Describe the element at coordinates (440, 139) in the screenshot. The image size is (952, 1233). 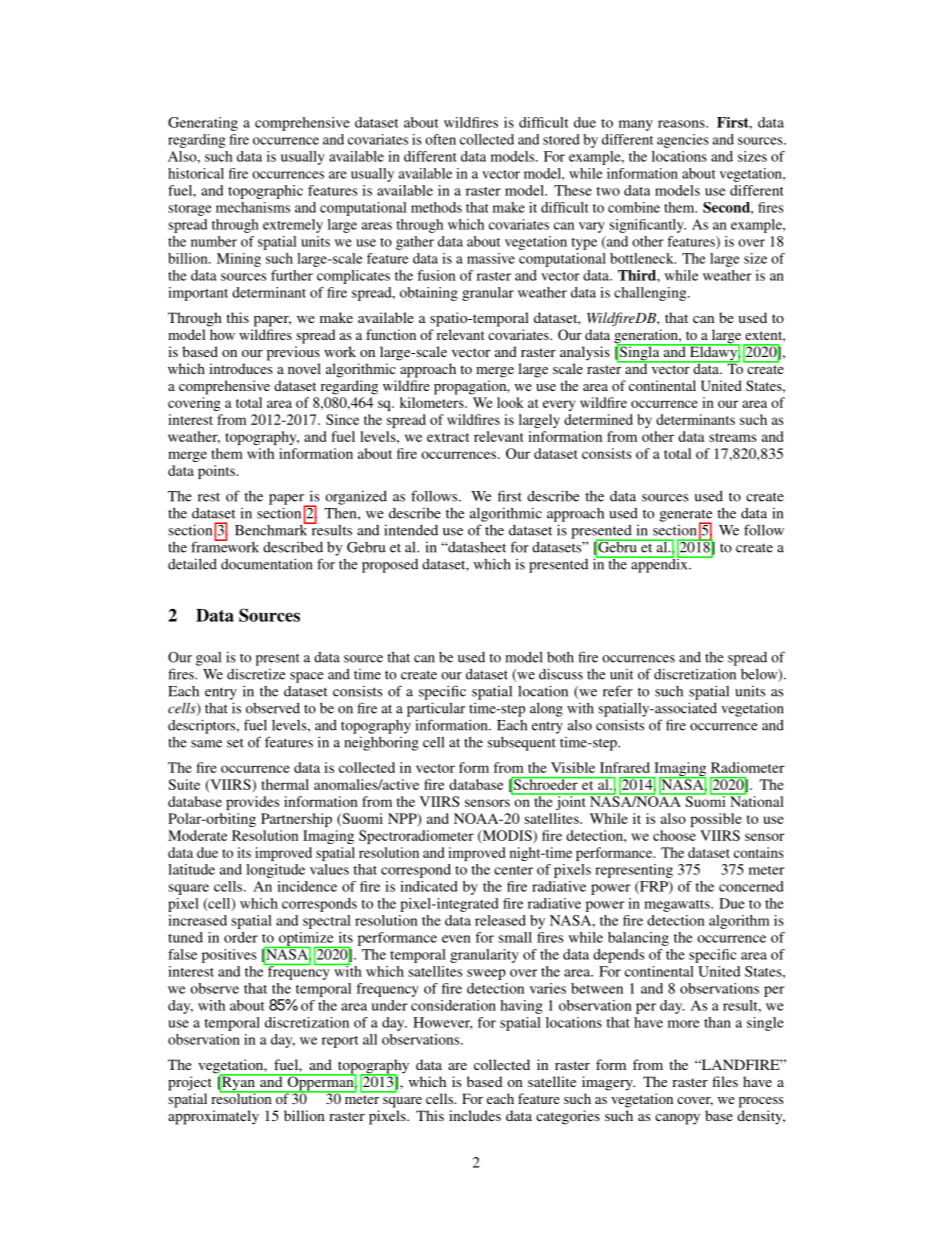
I see `often` at that location.
